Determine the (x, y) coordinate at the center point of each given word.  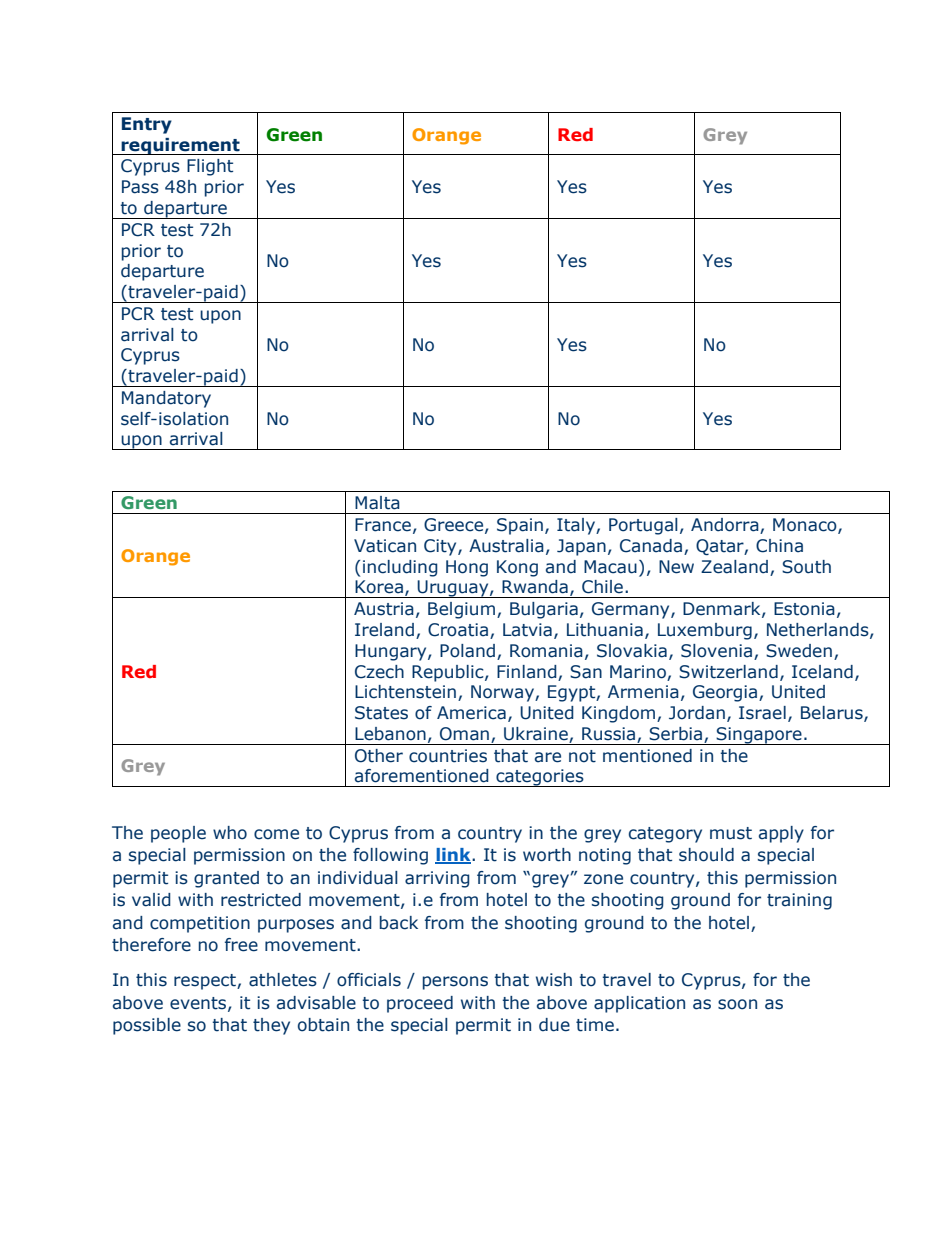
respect (206, 982)
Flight (210, 167)
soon (737, 1004)
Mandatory (166, 399)
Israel (762, 713)
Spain (520, 526)
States (381, 713)
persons (455, 983)
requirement (180, 146)
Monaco (806, 526)
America (471, 713)
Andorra (726, 526)
